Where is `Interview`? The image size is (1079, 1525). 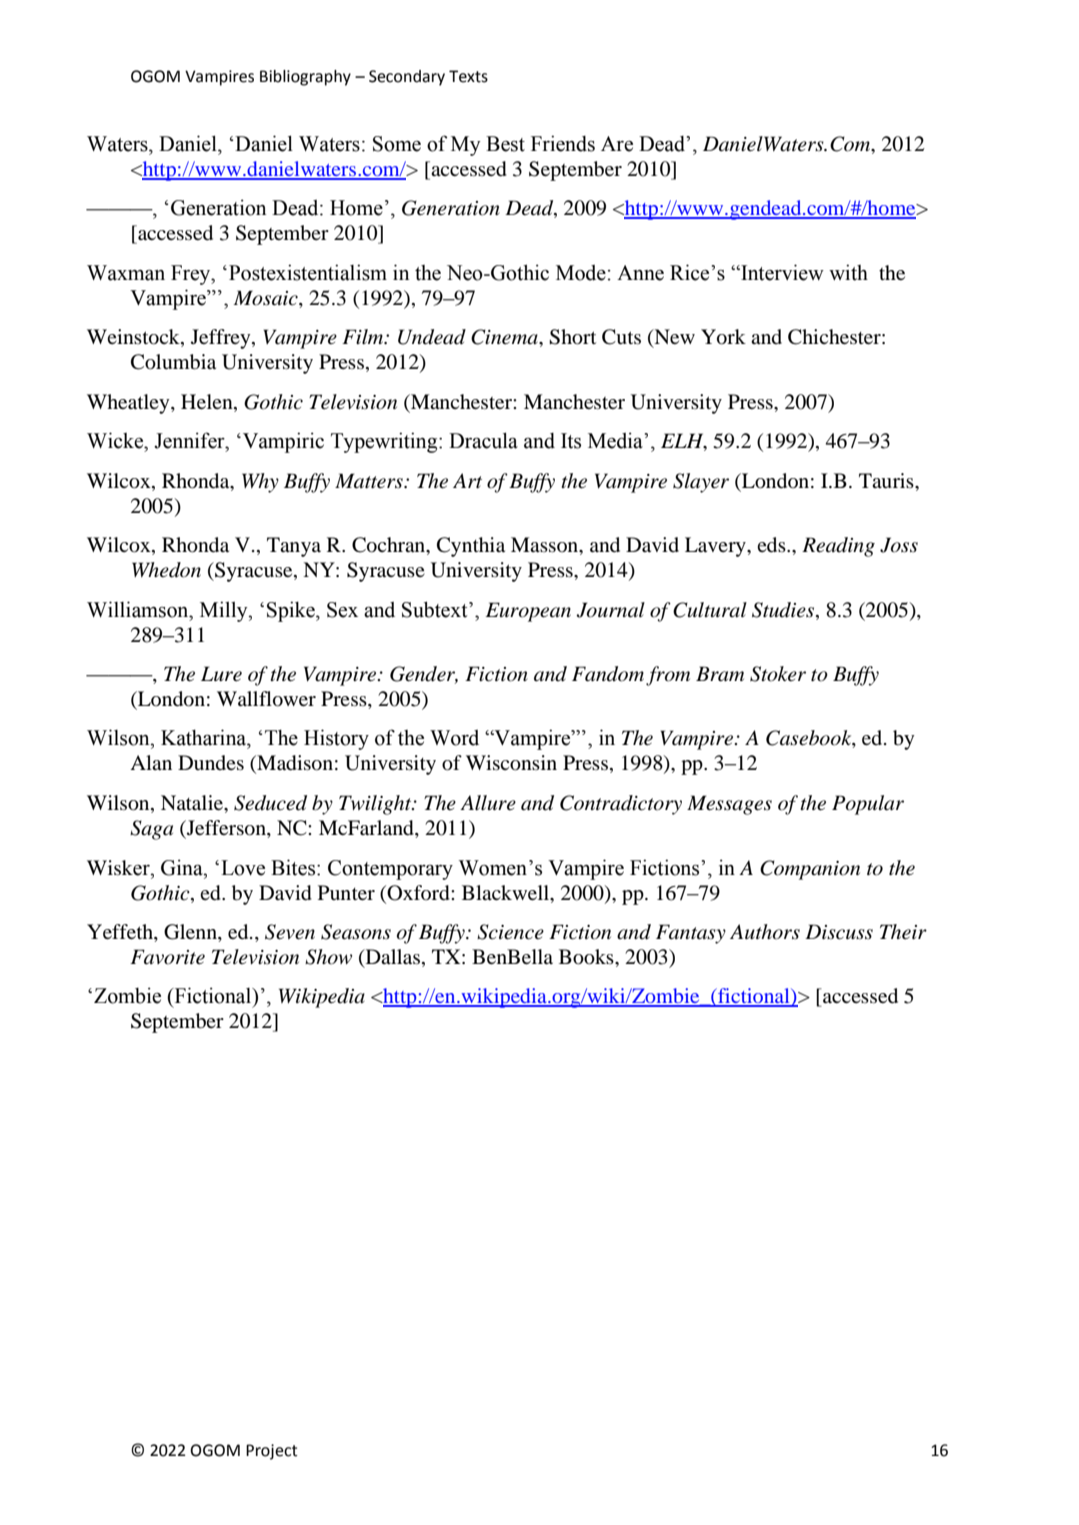
Interview is located at coordinates (781, 272).
